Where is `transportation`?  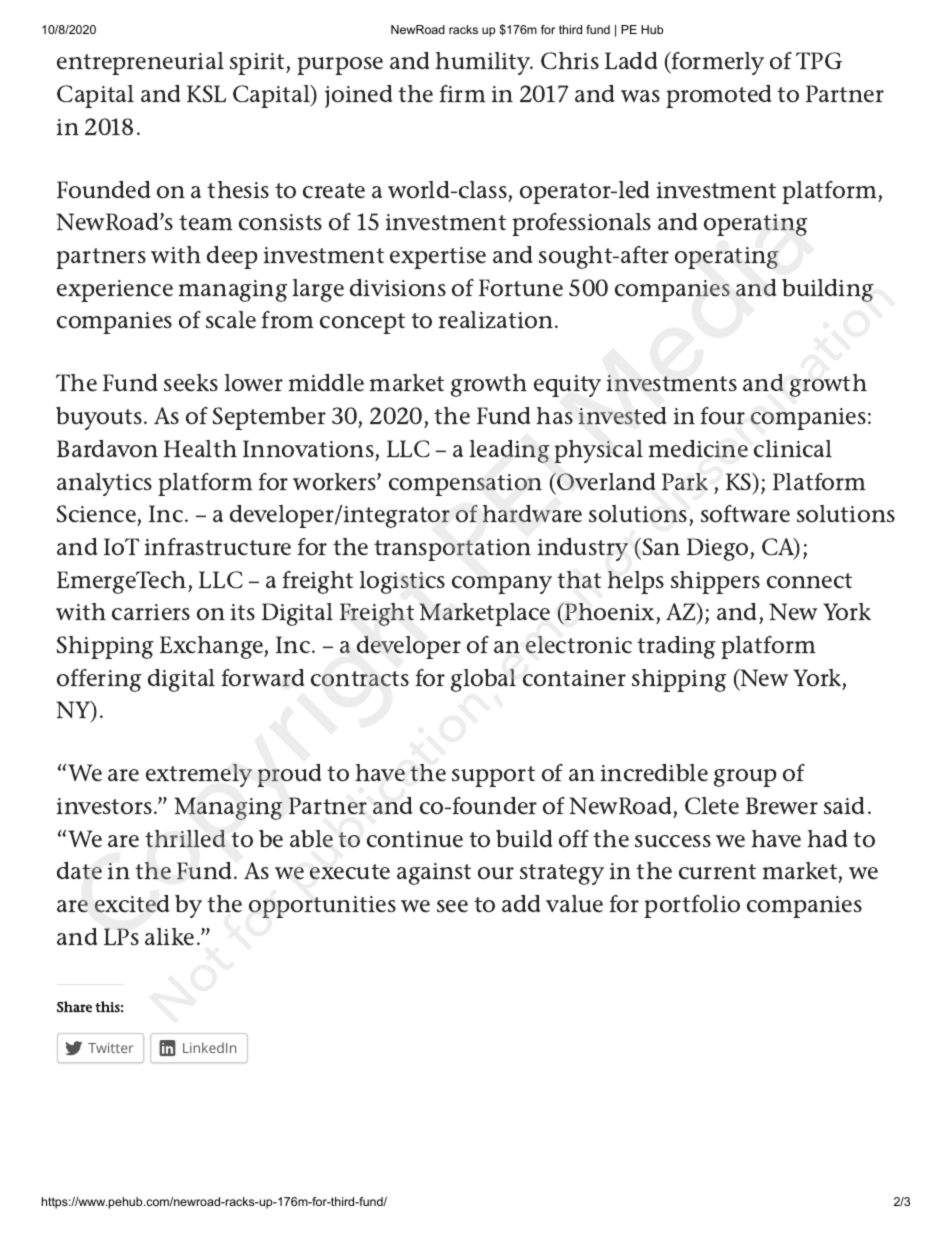 transportation is located at coordinates (452, 550).
